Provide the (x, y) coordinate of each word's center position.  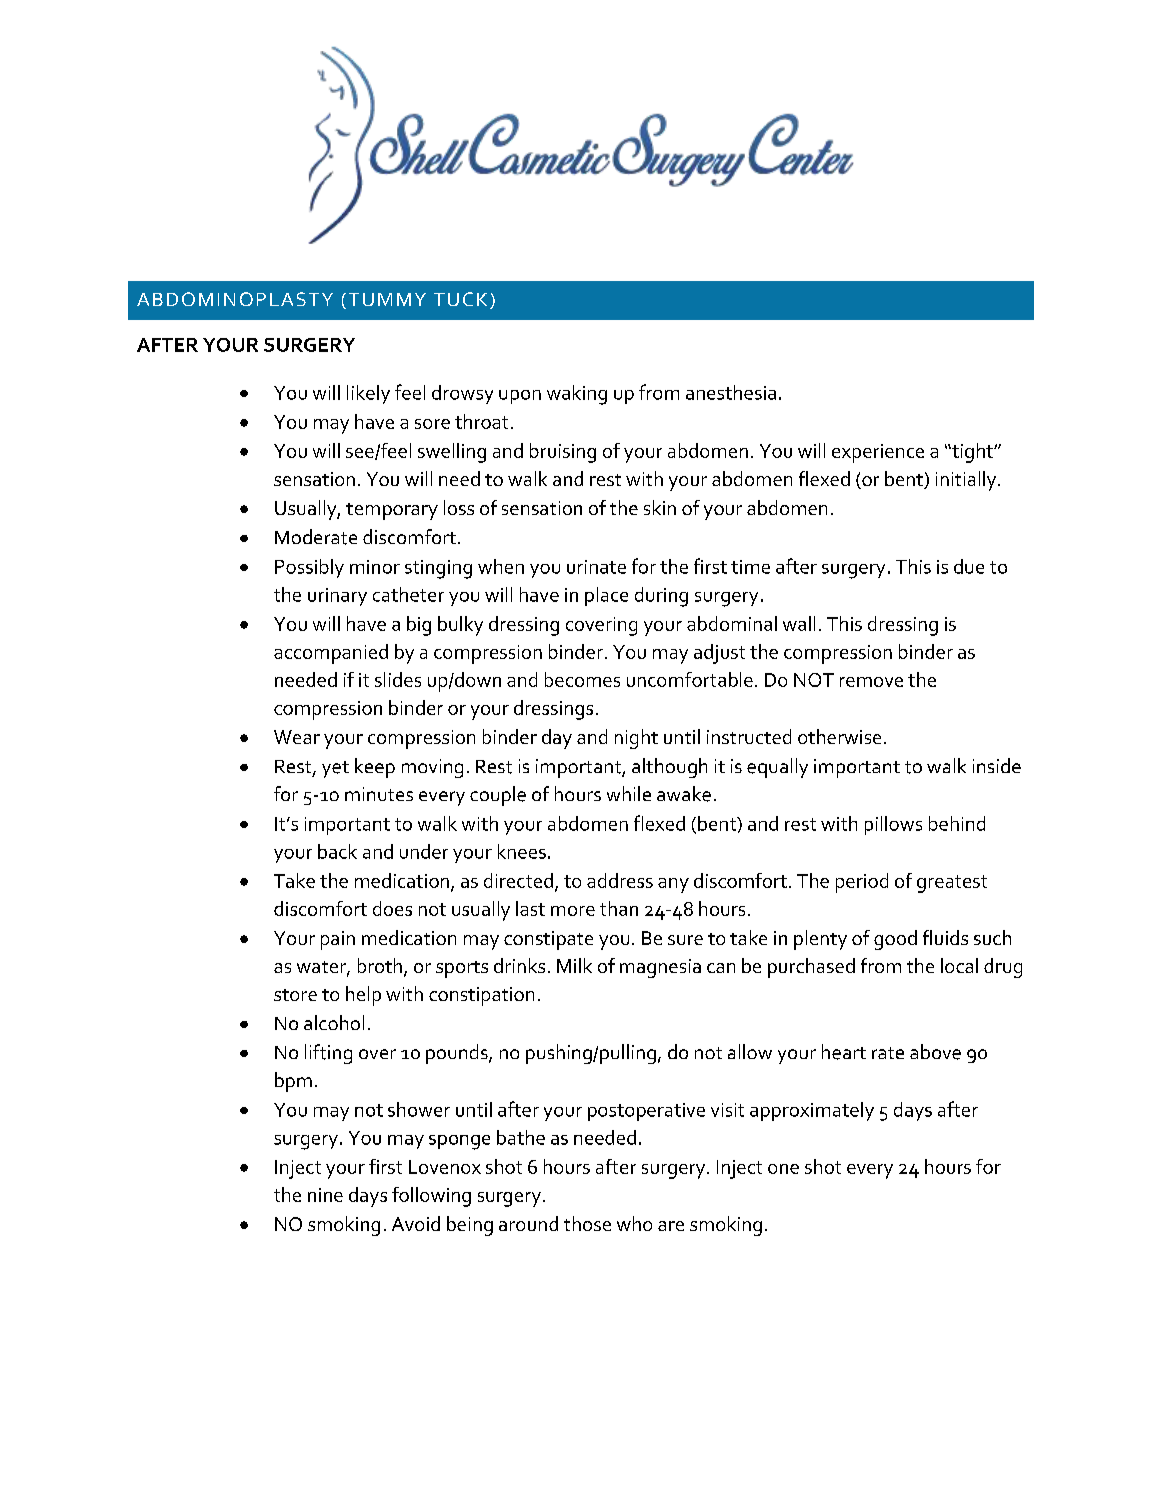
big (419, 626)
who (634, 1223)
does (392, 908)
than (619, 908)
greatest (952, 884)
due (969, 566)
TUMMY (387, 299)
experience (878, 453)
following (431, 1197)
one (783, 1169)
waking (577, 395)
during (661, 597)
